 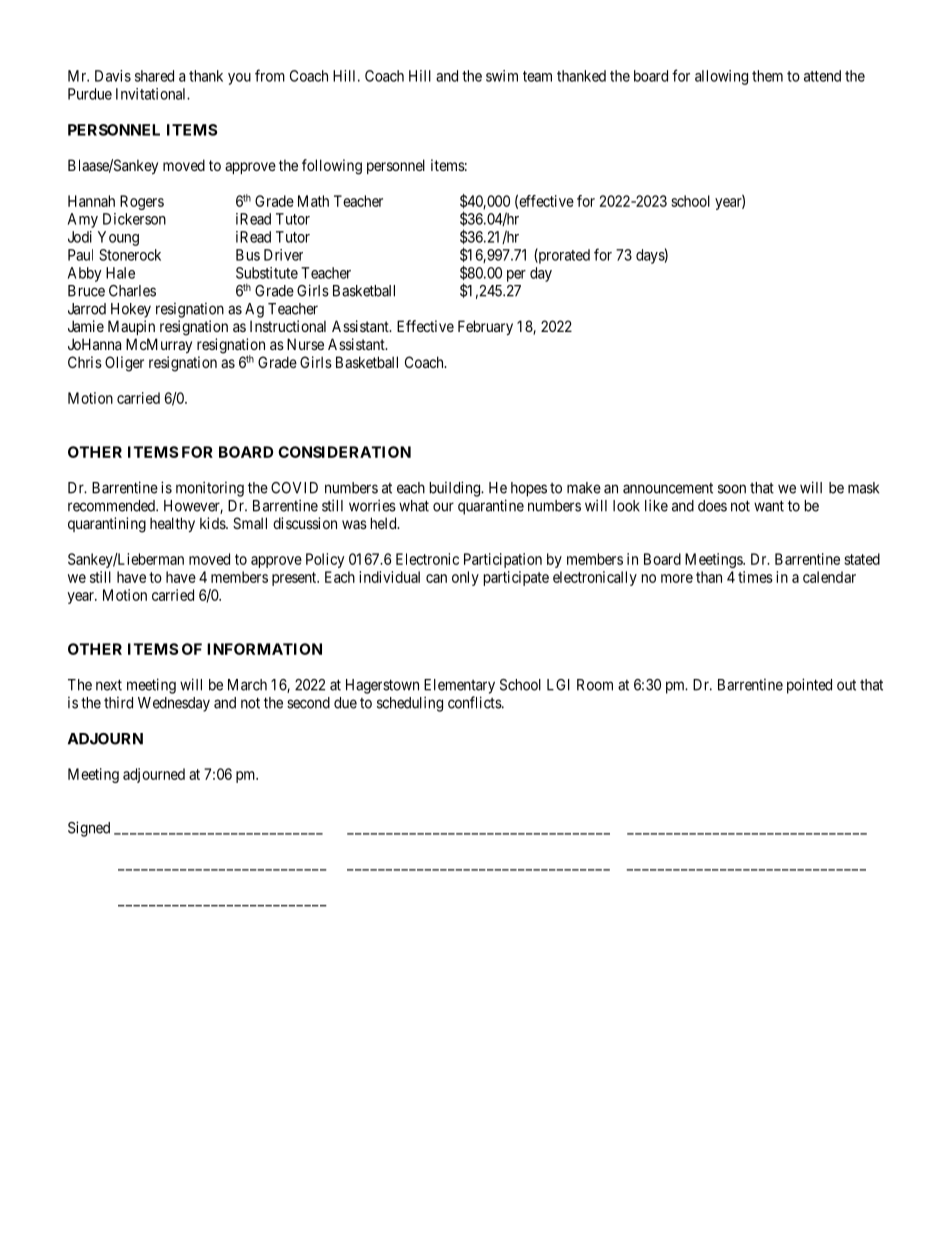 I want to click on pointed, so click(x=809, y=686).
